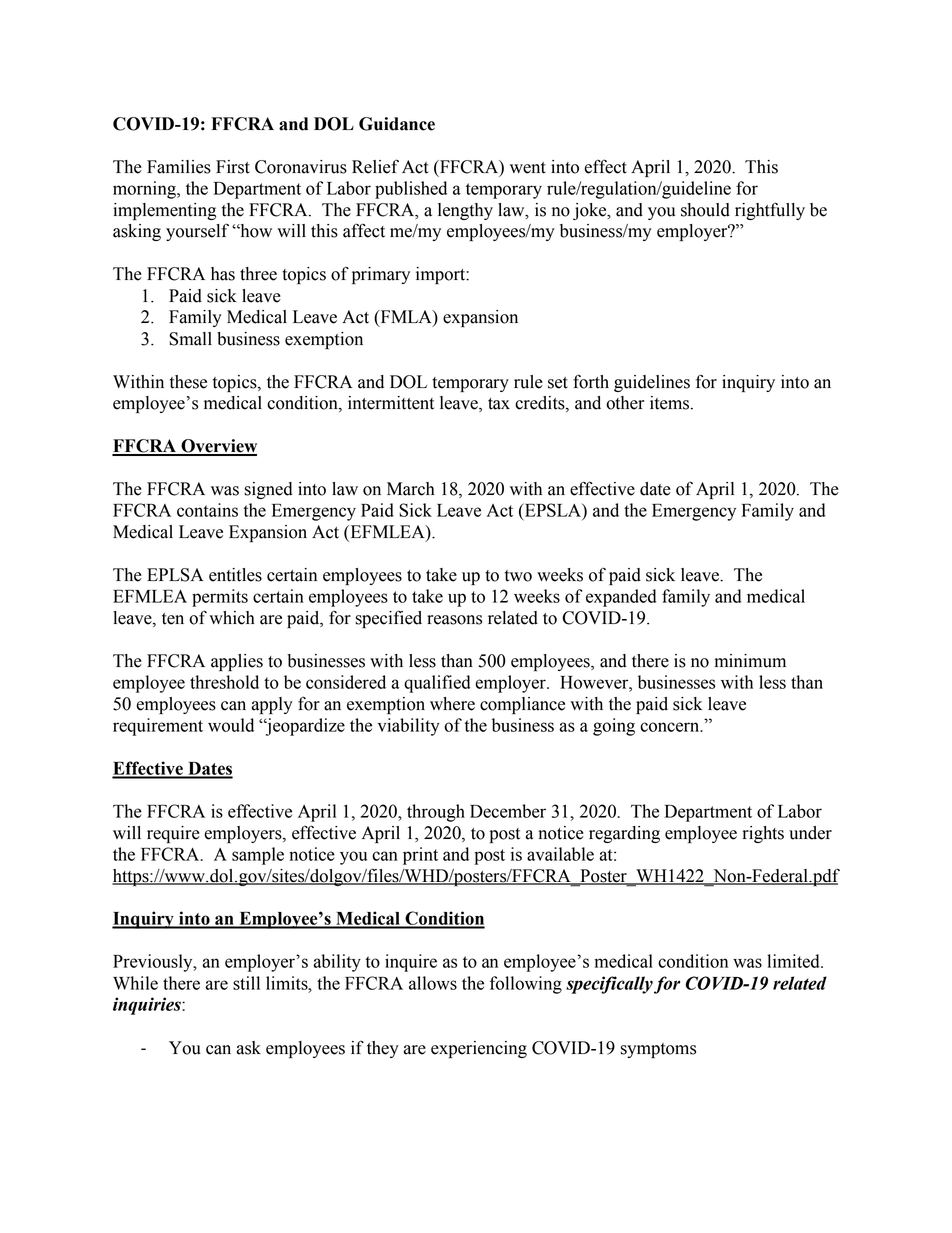  What do you see at coordinates (671, 403) in the screenshot?
I see `items` at bounding box center [671, 403].
